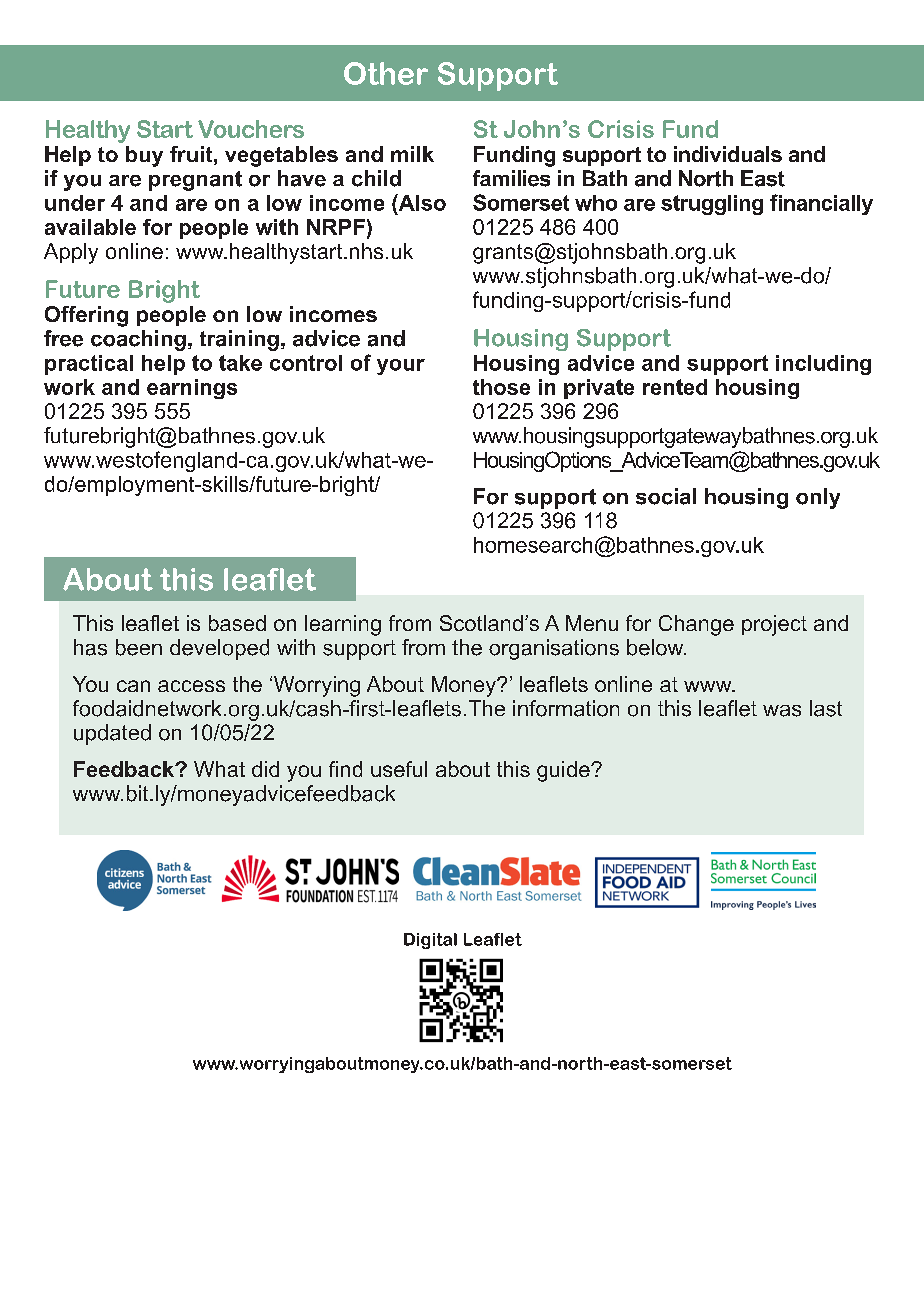  Describe the element at coordinates (192, 389) in the page. I see `earnings` at that location.
